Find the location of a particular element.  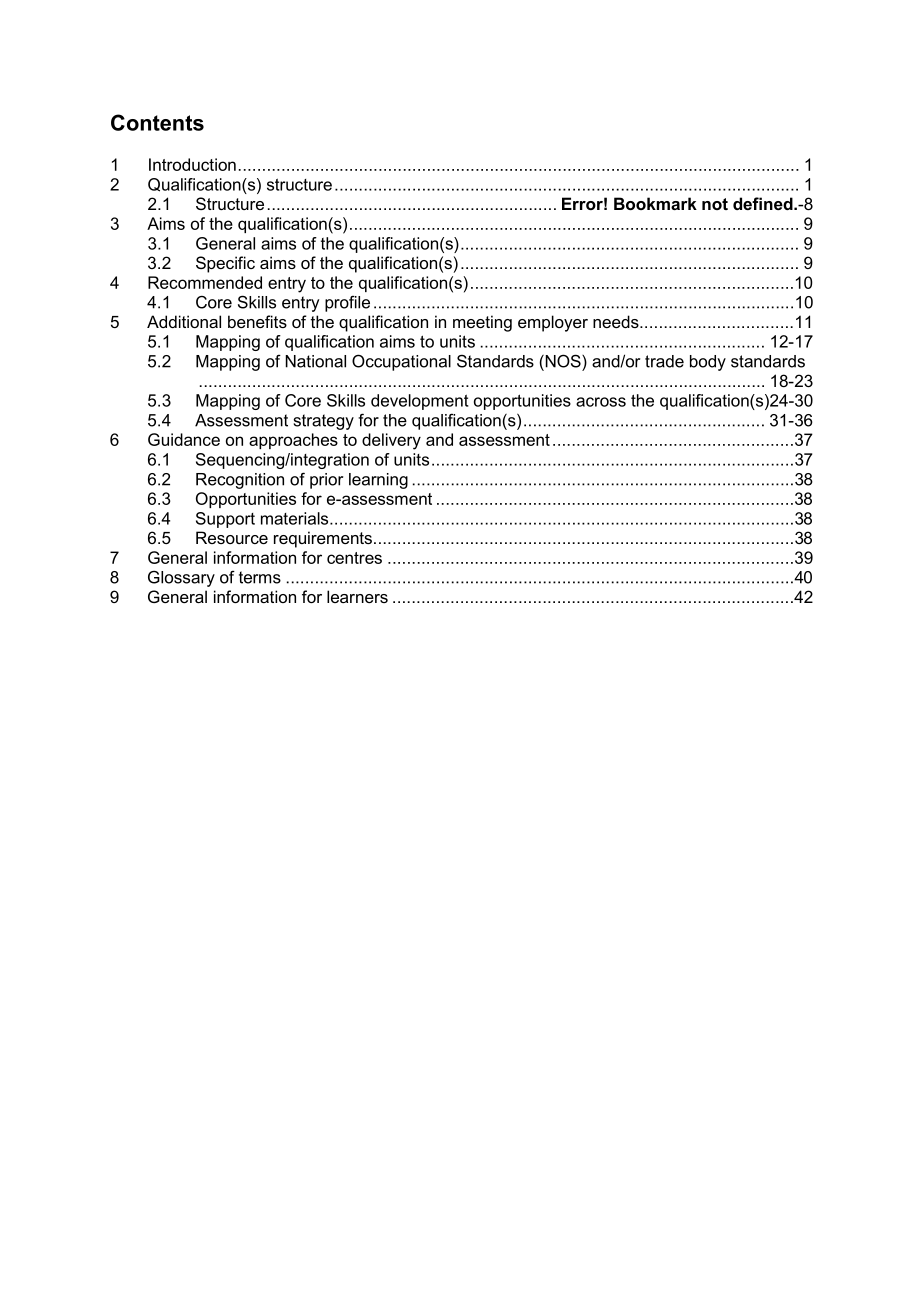

employer is located at coordinates (553, 323).
